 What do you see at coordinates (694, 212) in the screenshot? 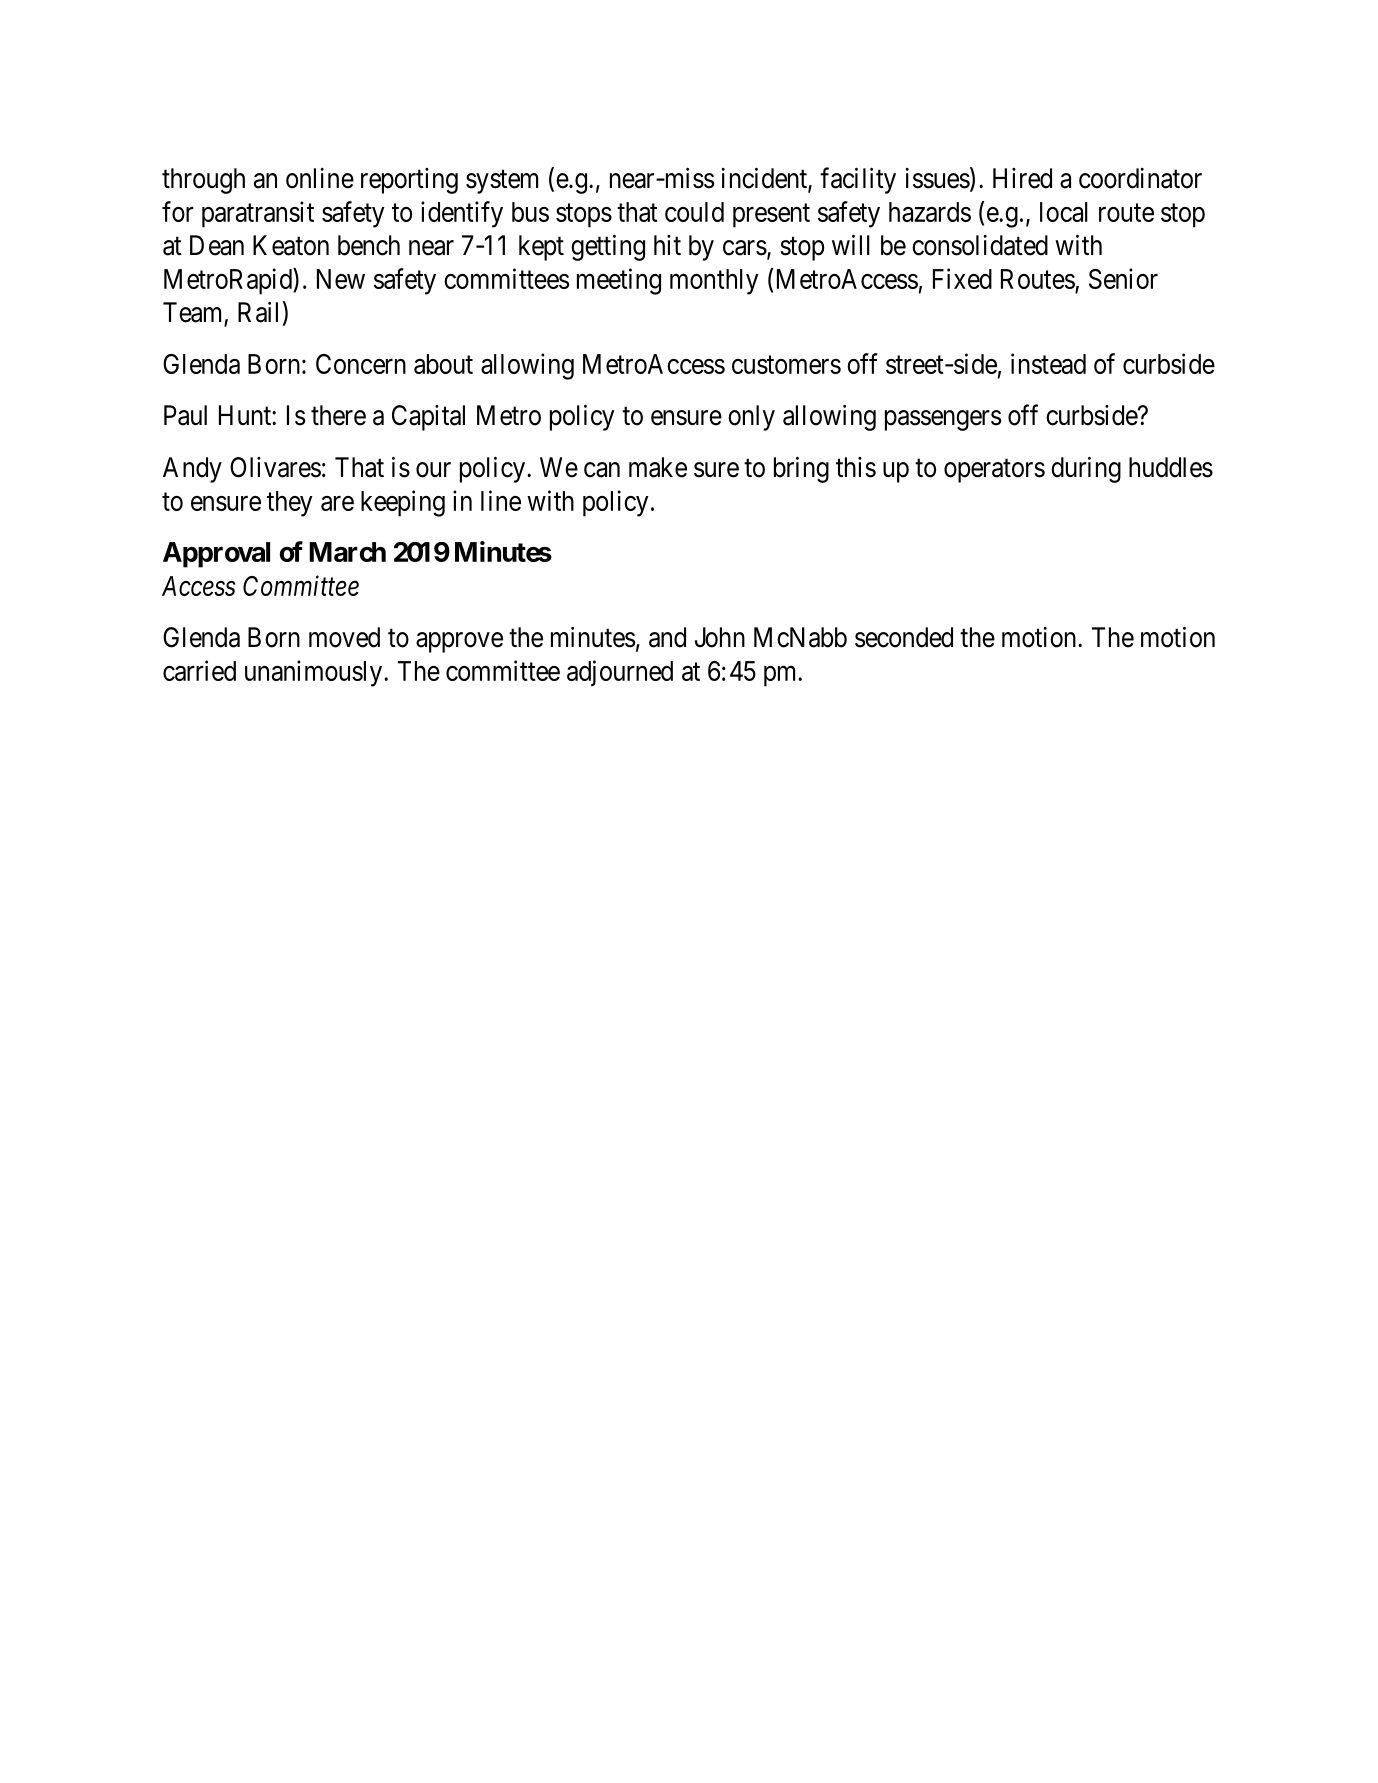
I see `could` at bounding box center [694, 212].
